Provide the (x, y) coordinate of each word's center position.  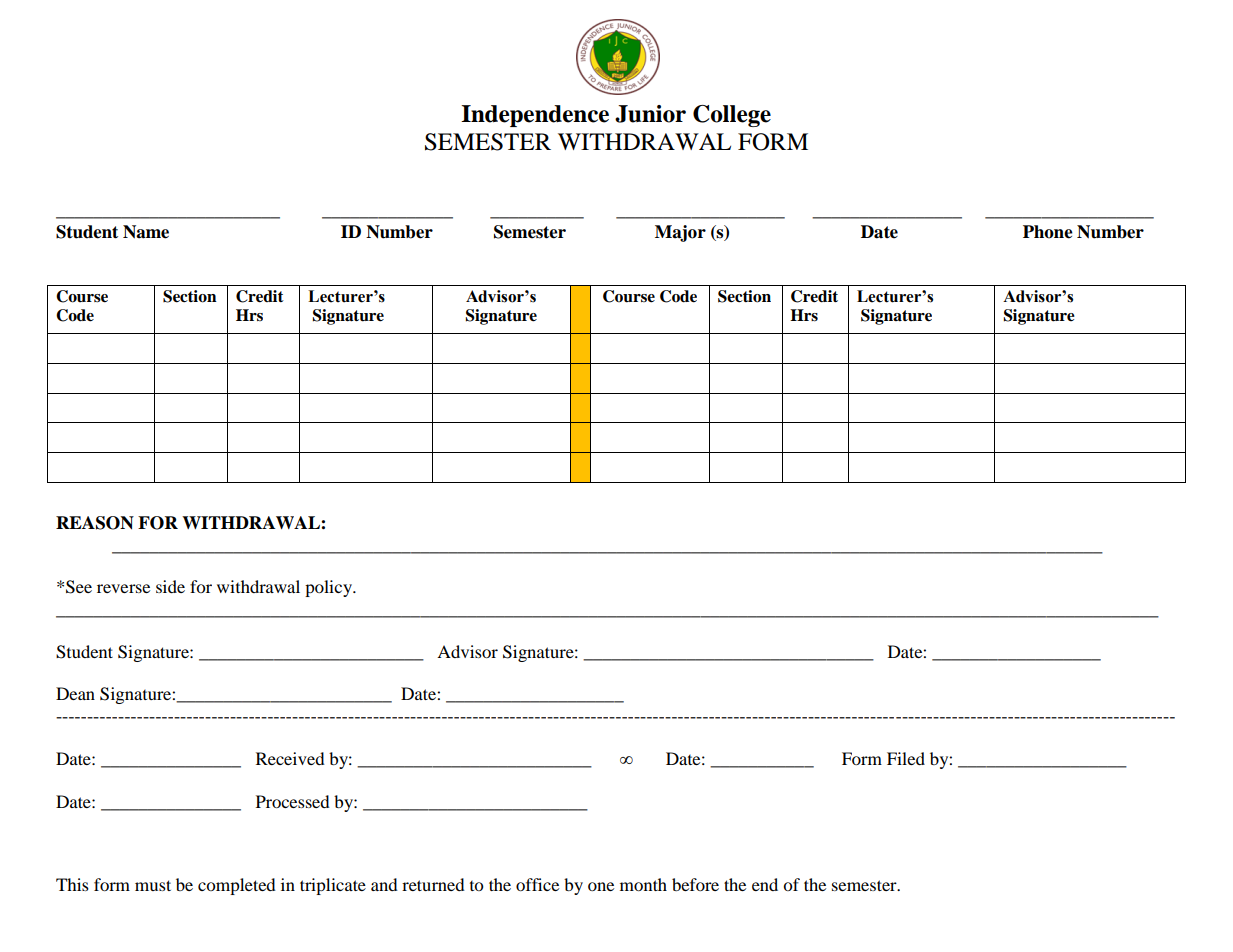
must (153, 885)
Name (146, 232)
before (695, 884)
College (732, 116)
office (537, 884)
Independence (535, 116)
